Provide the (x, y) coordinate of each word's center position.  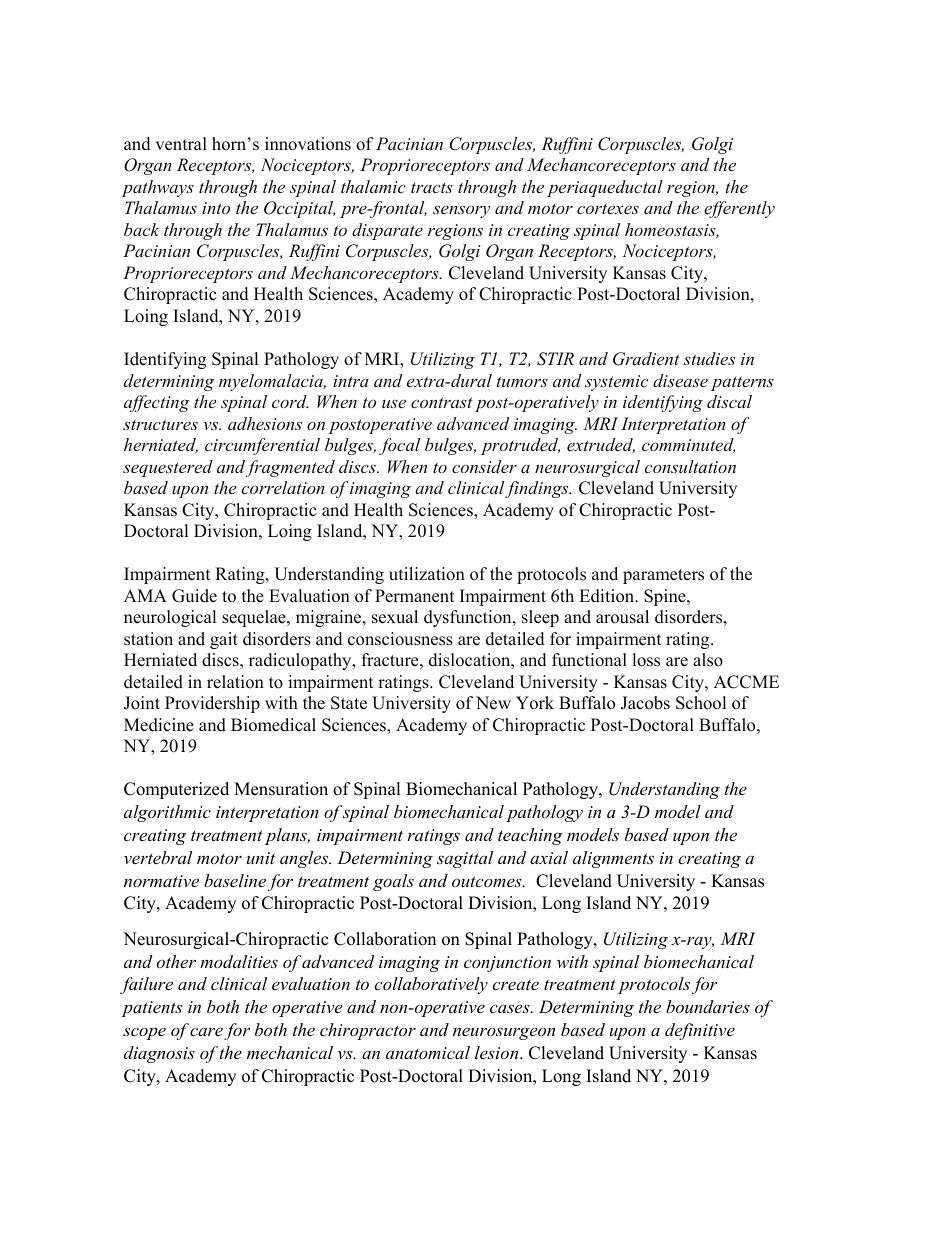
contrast (442, 402)
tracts (432, 188)
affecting (157, 403)
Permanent (414, 596)
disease (680, 380)
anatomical (428, 1052)
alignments (613, 859)
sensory (461, 211)
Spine (666, 597)
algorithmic (167, 813)
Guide (194, 596)
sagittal (465, 859)
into (216, 208)
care (206, 1032)
